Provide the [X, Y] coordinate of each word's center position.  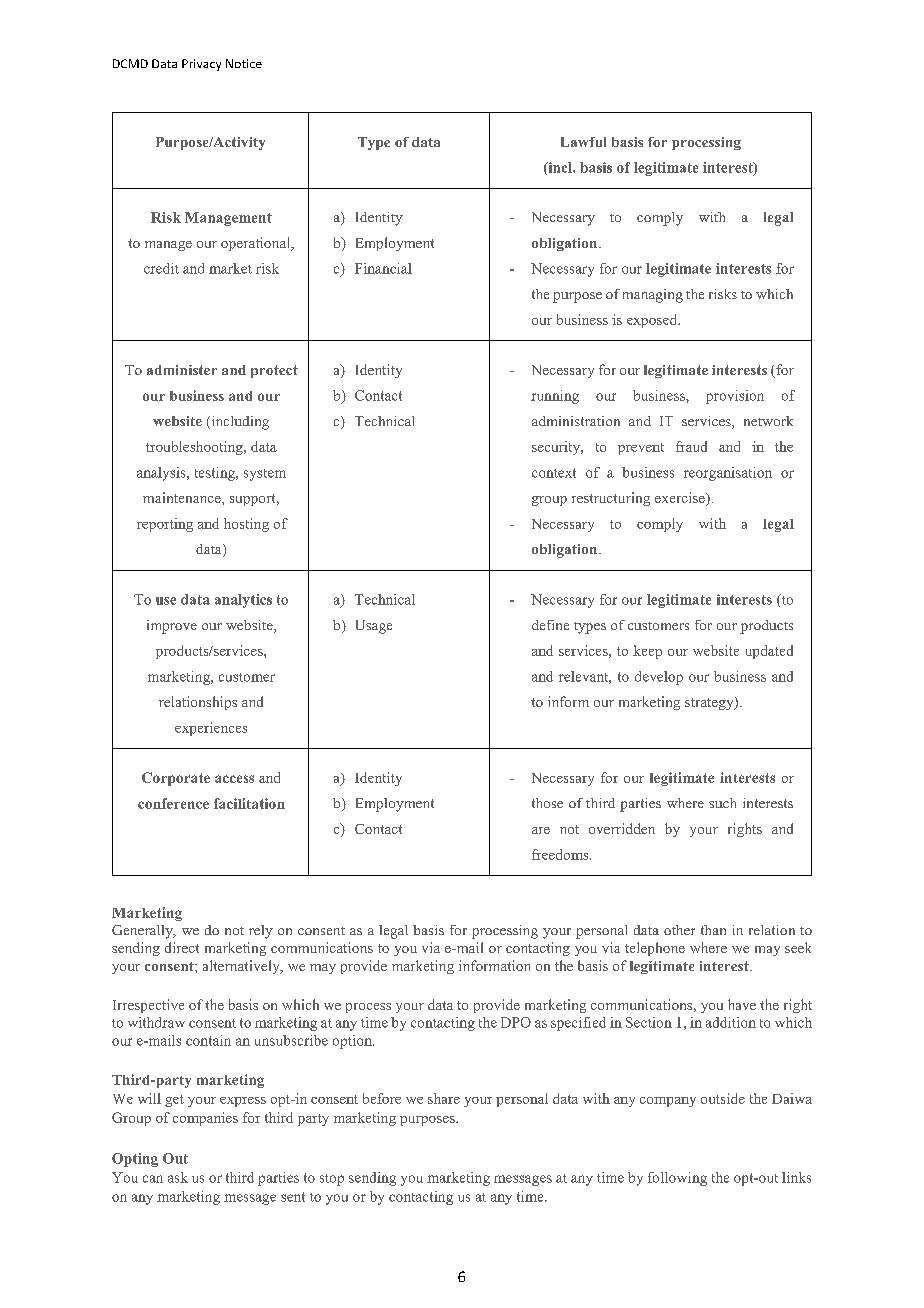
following [677, 1179]
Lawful [583, 142]
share [444, 1098]
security [557, 448]
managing [653, 296]
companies [205, 1119]
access [234, 779]
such [722, 803]
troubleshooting [195, 448]
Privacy [201, 65]
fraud [691, 446]
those [547, 803]
